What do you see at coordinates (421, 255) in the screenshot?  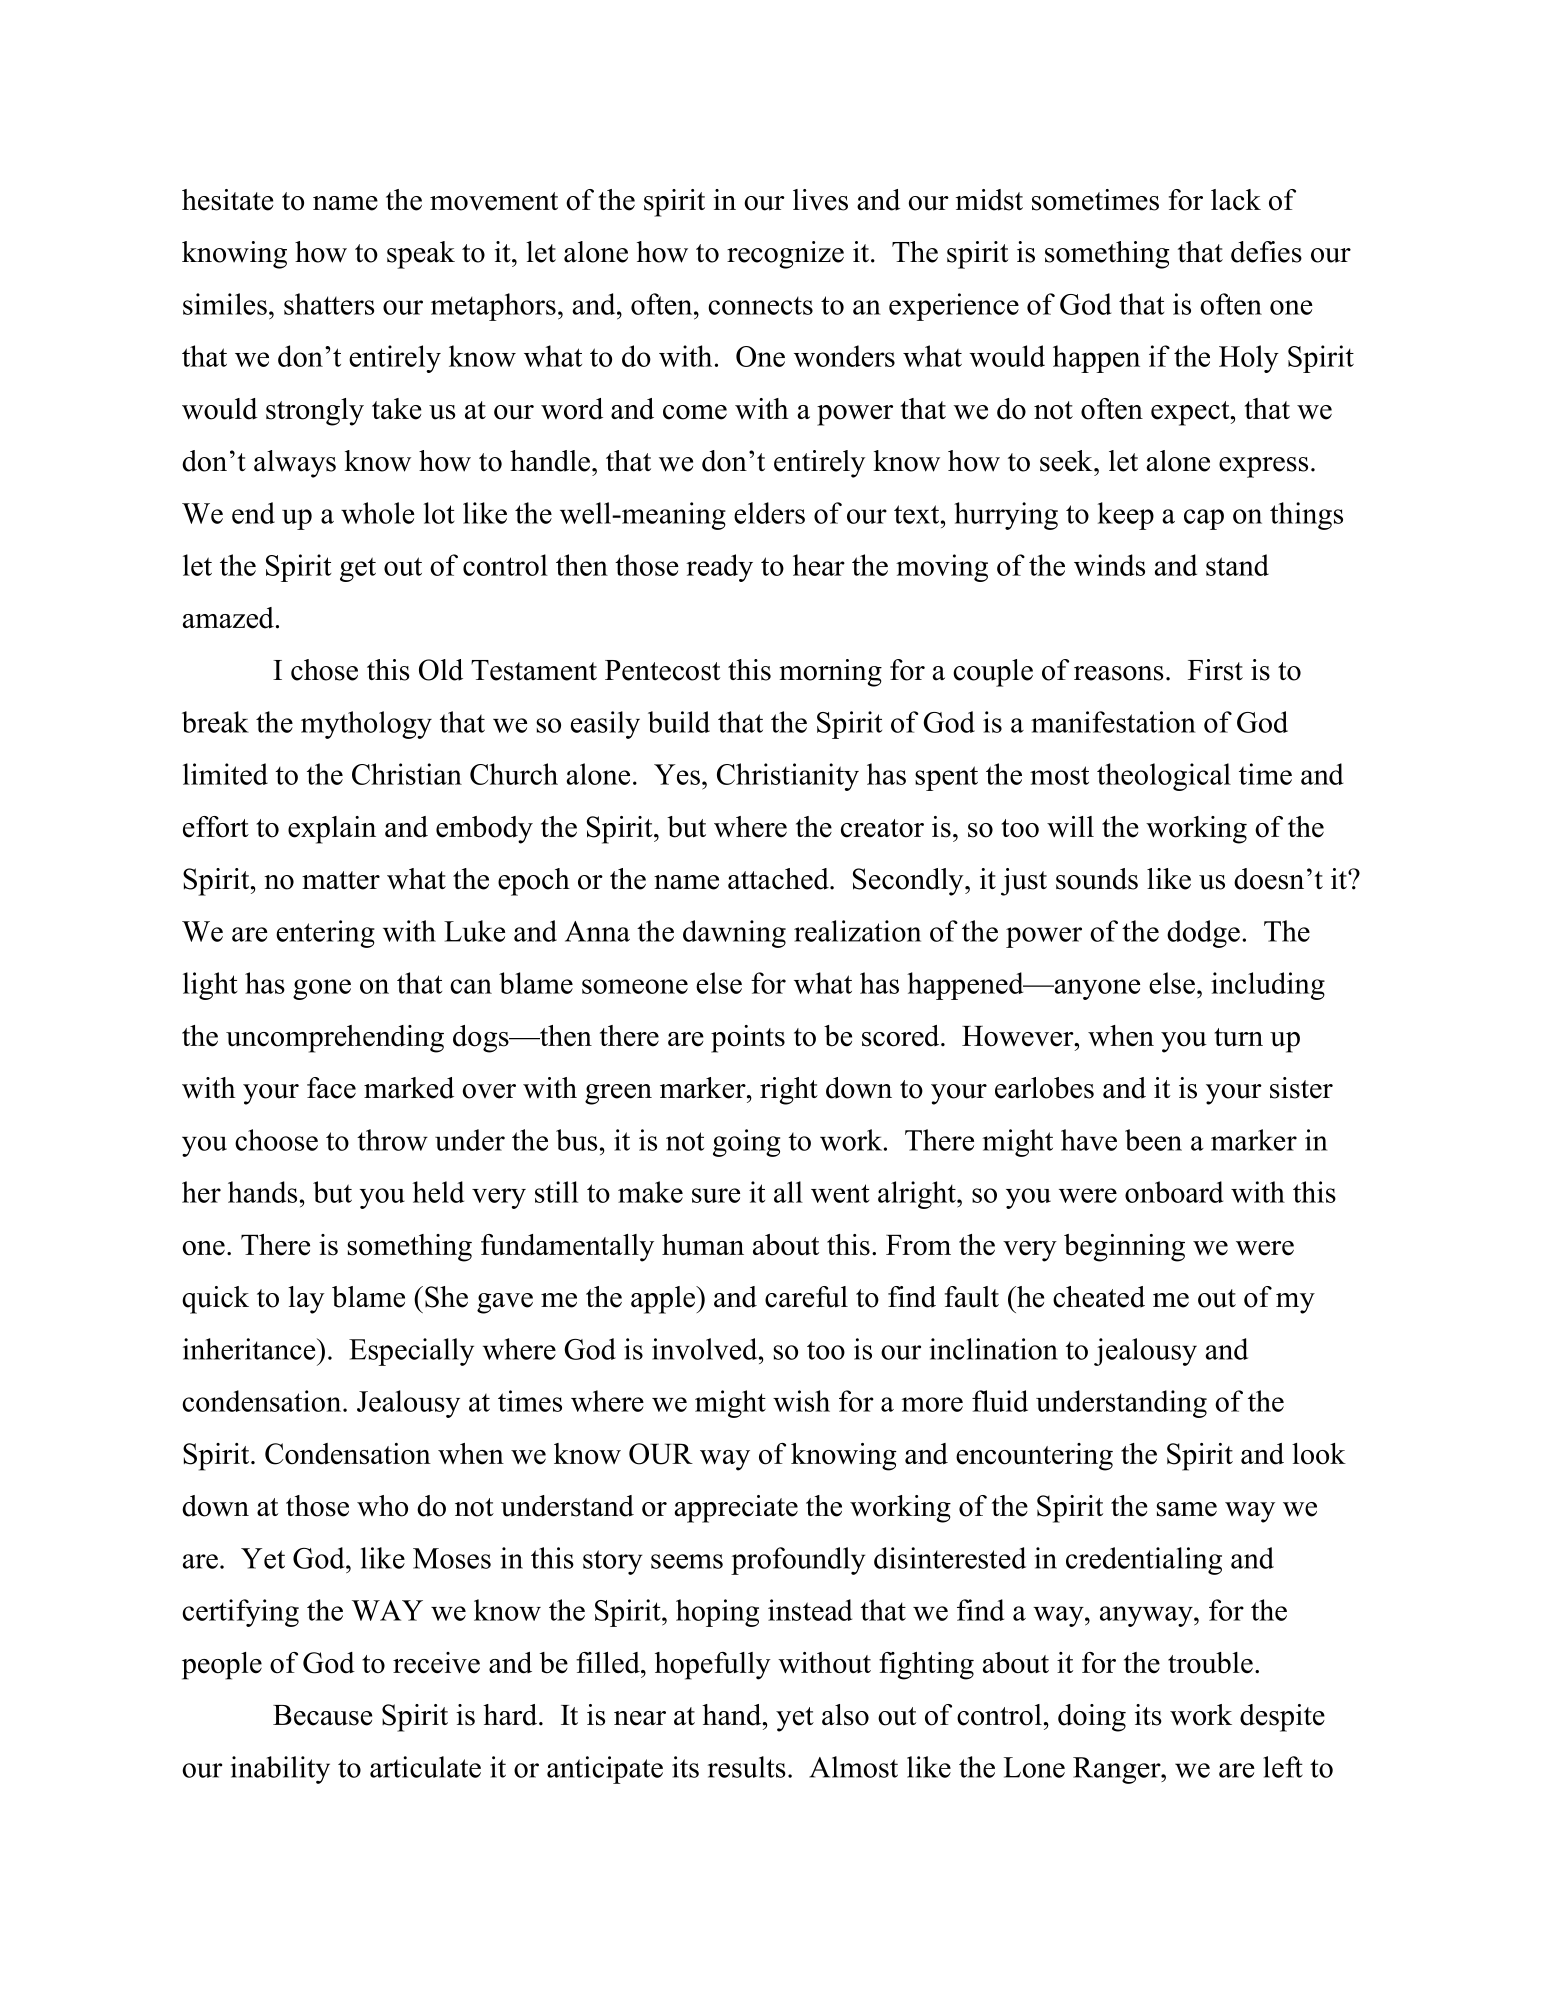 I see `speak` at bounding box center [421, 255].
